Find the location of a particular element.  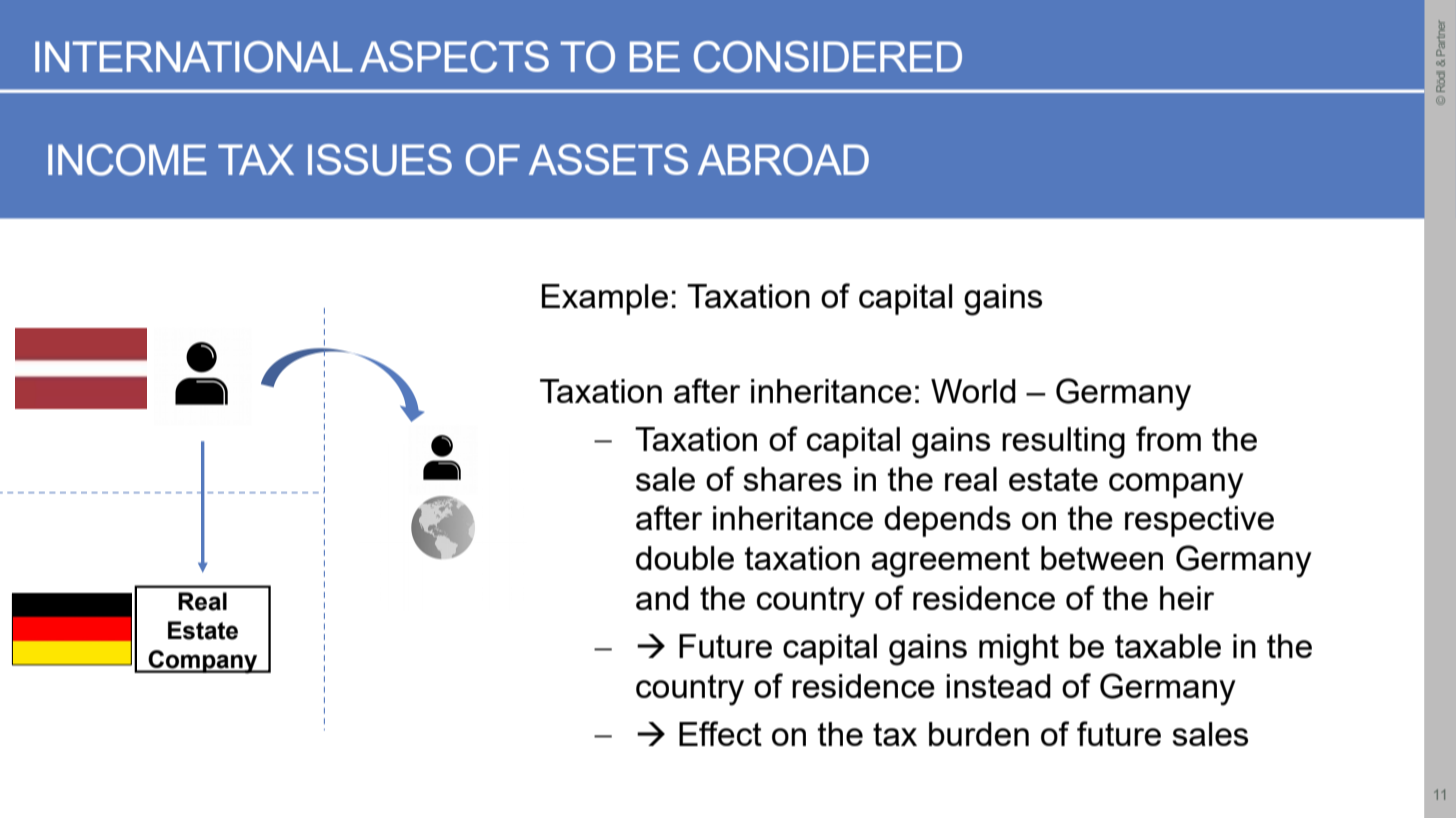

World is located at coordinates (973, 391).
